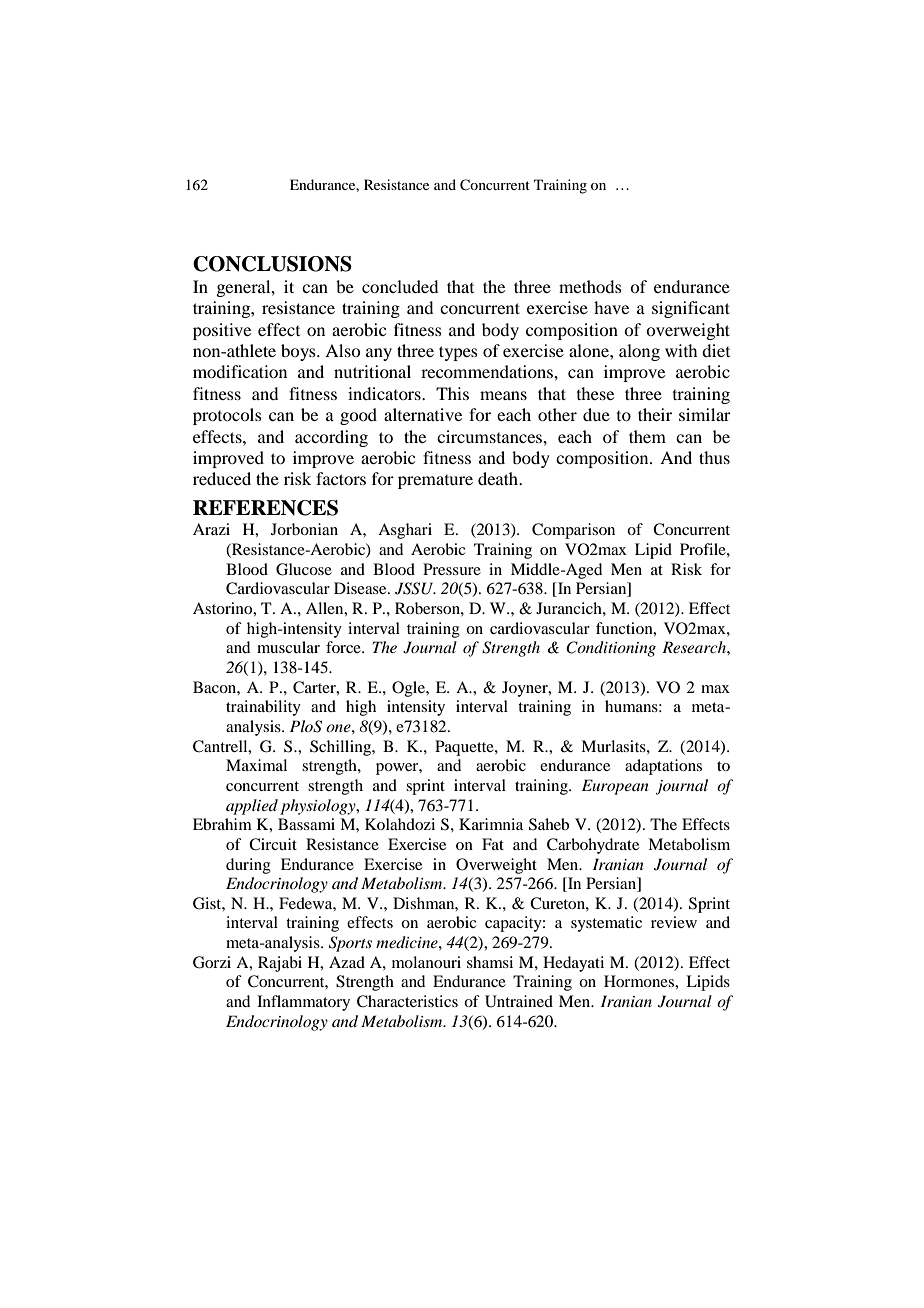 This screenshot has width=924, height=1308. I want to click on adaptations, so click(663, 767).
